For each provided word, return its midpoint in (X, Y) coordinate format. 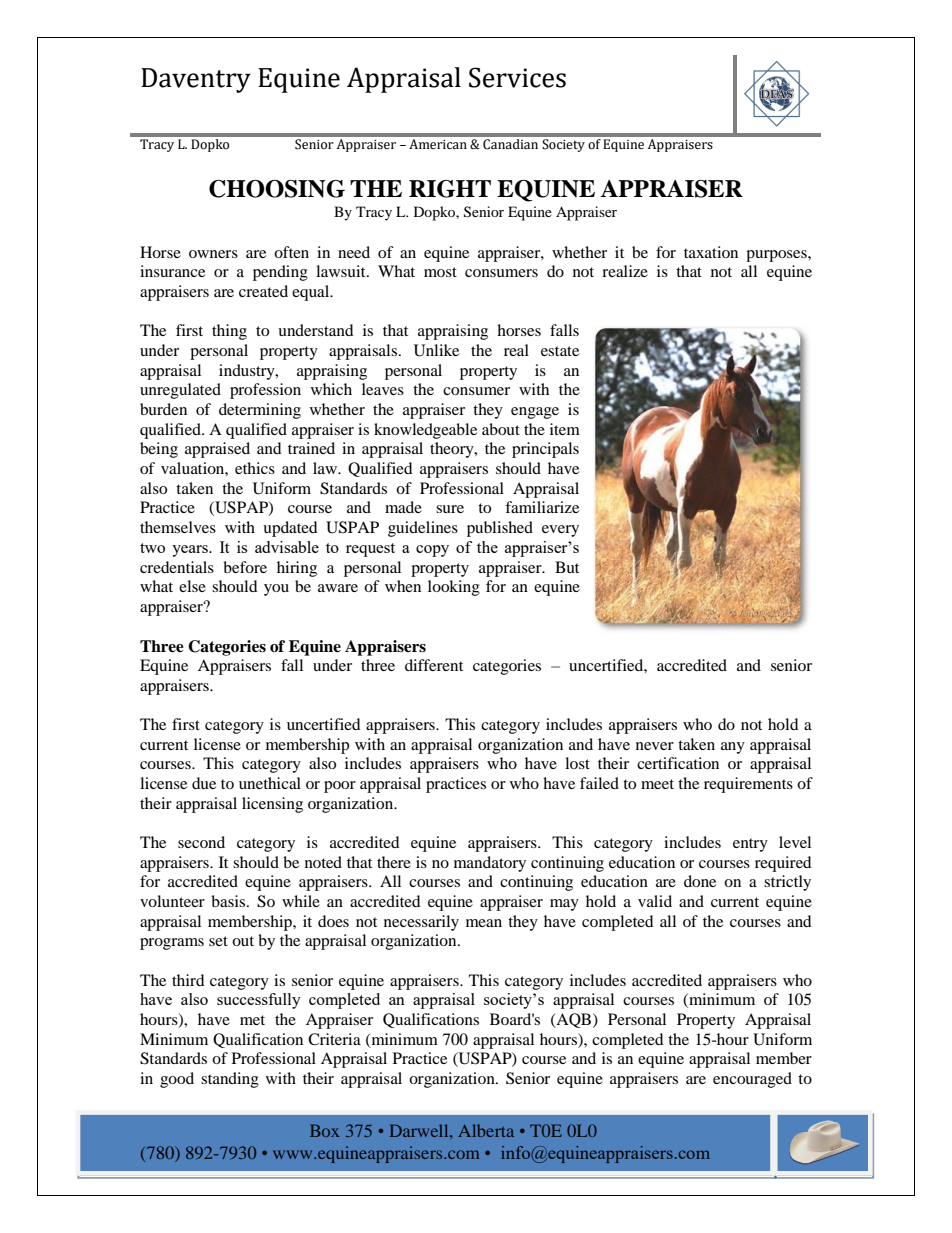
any (733, 748)
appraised (217, 450)
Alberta (486, 1130)
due (204, 783)
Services (517, 77)
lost (577, 763)
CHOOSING (277, 189)
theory (453, 450)
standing (230, 1080)
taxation (711, 252)
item (565, 429)
